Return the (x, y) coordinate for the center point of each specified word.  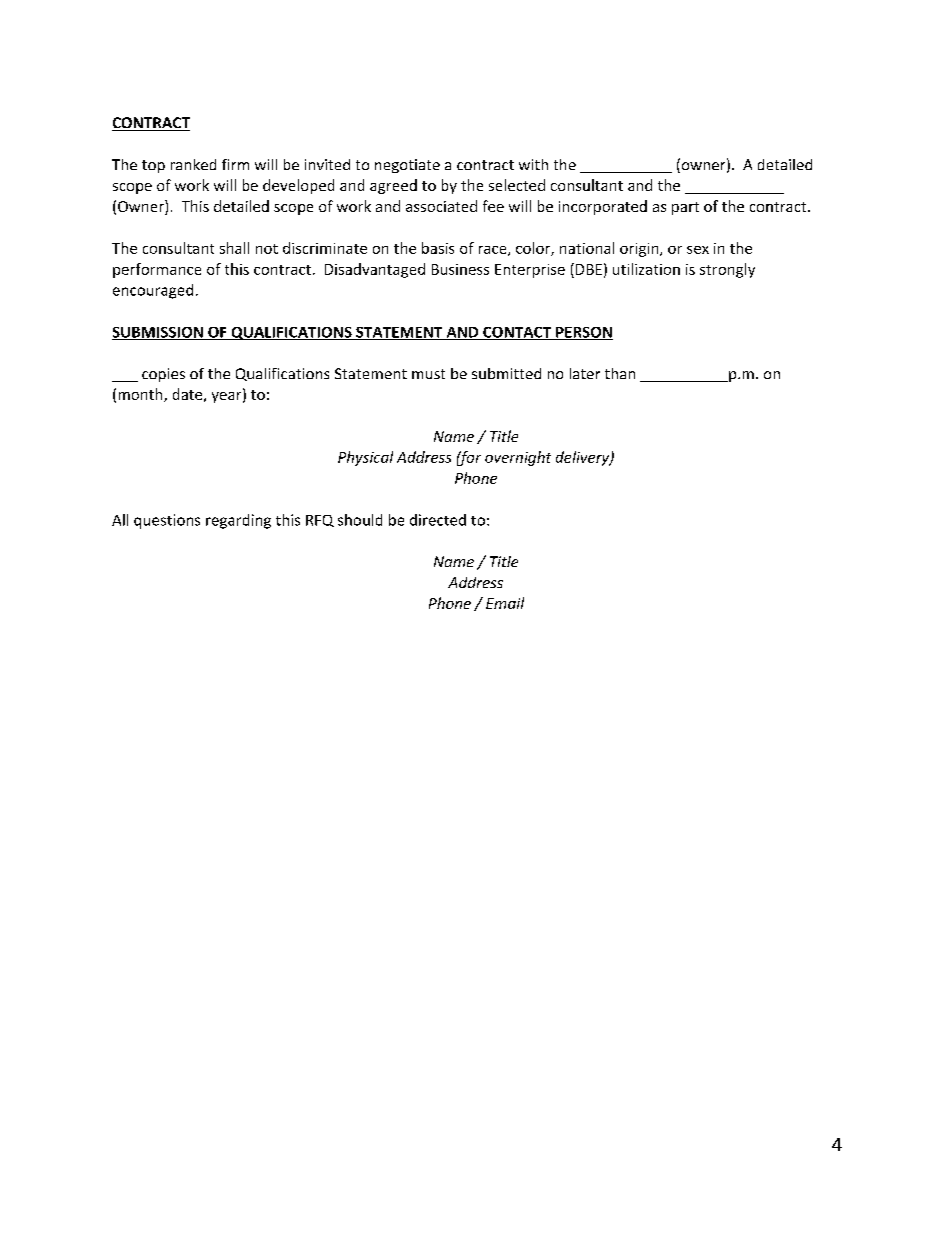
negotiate (407, 166)
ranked (193, 164)
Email (505, 603)
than (620, 373)
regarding (238, 521)
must (428, 374)
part (685, 208)
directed (438, 520)
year (228, 397)
